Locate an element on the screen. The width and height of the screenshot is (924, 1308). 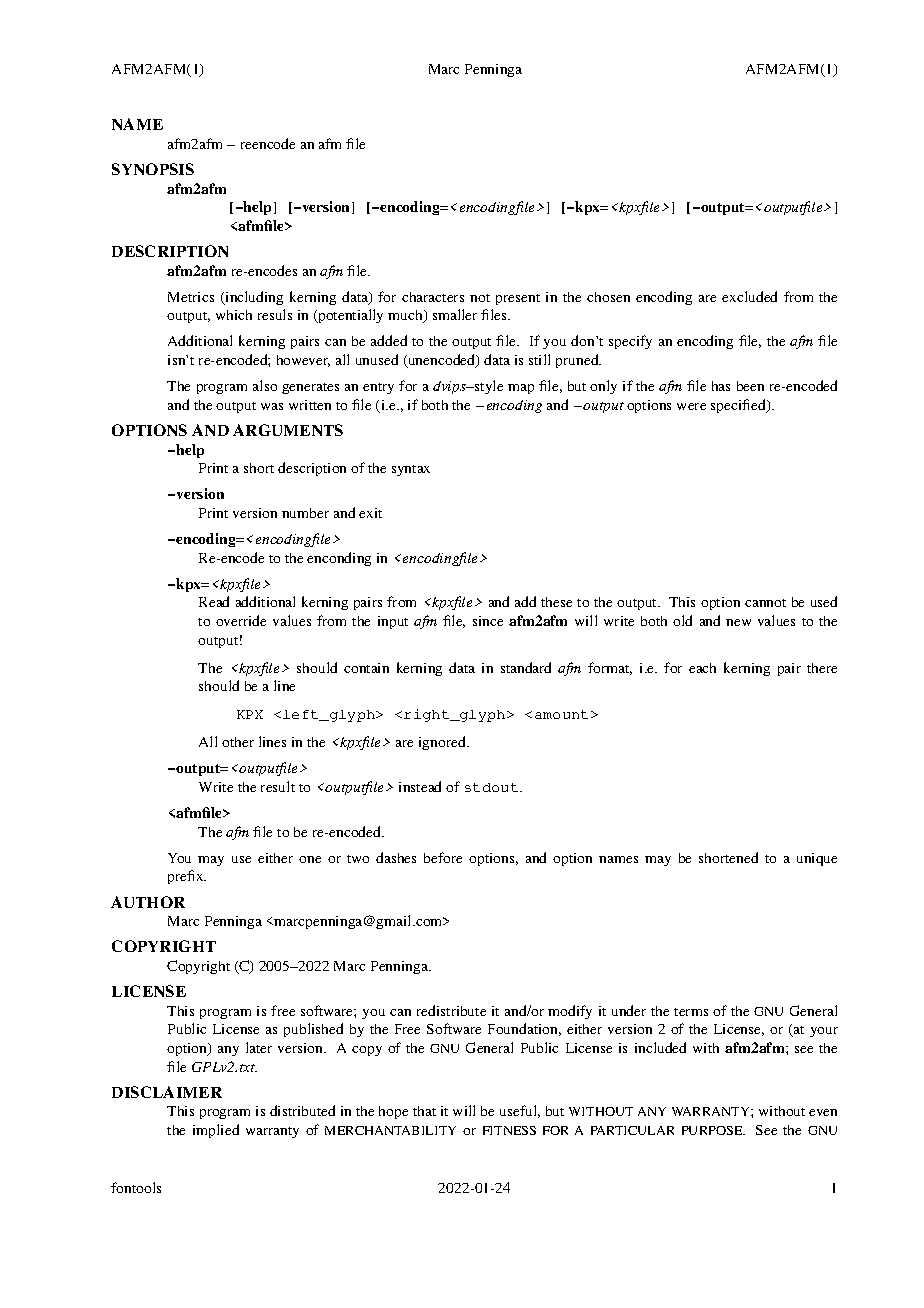
excluded is located at coordinates (749, 296).
